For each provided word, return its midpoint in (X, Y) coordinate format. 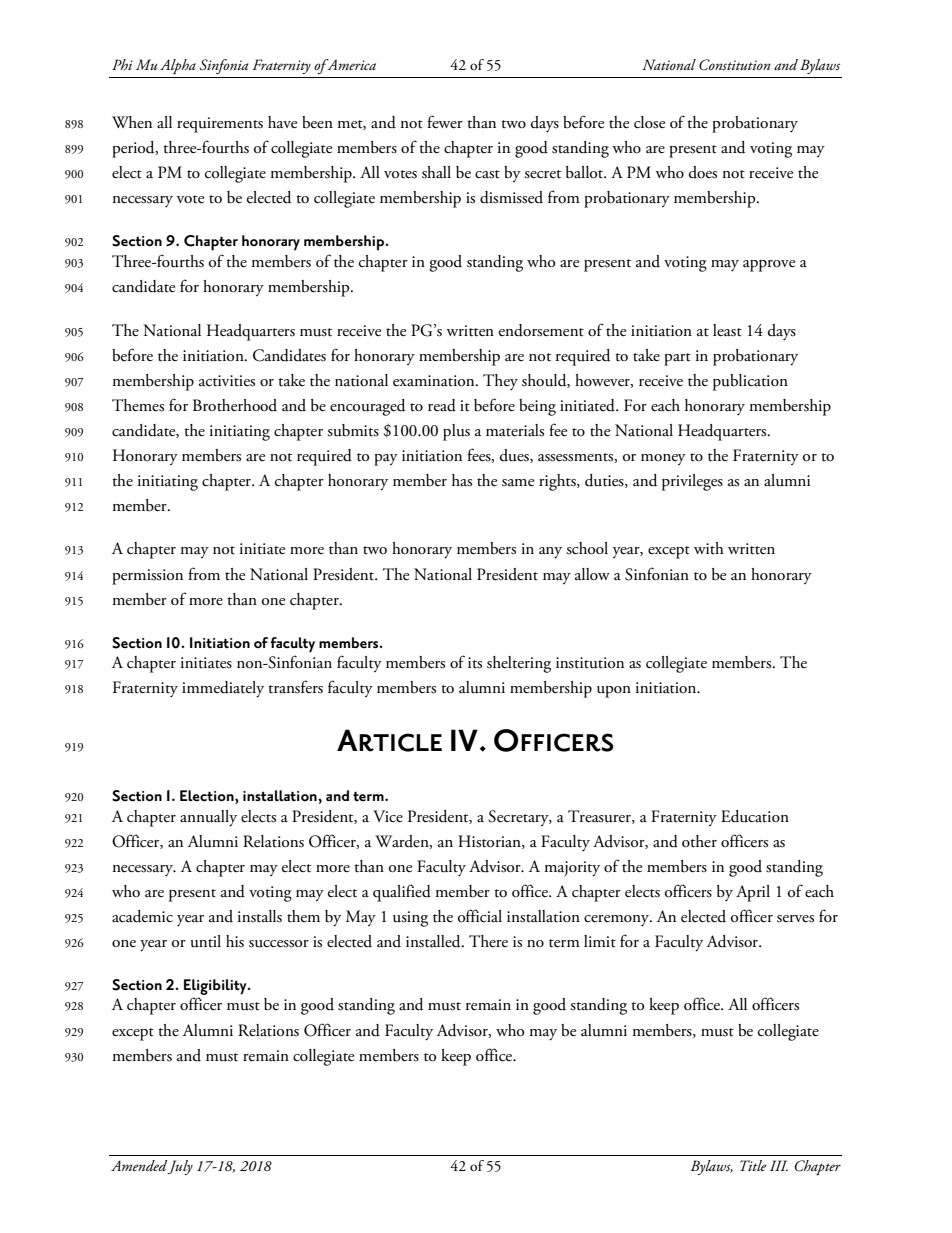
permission (147, 577)
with (709, 548)
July (180, 1167)
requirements (220, 125)
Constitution (735, 65)
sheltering (519, 664)
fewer (445, 122)
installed (434, 941)
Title (753, 1165)
